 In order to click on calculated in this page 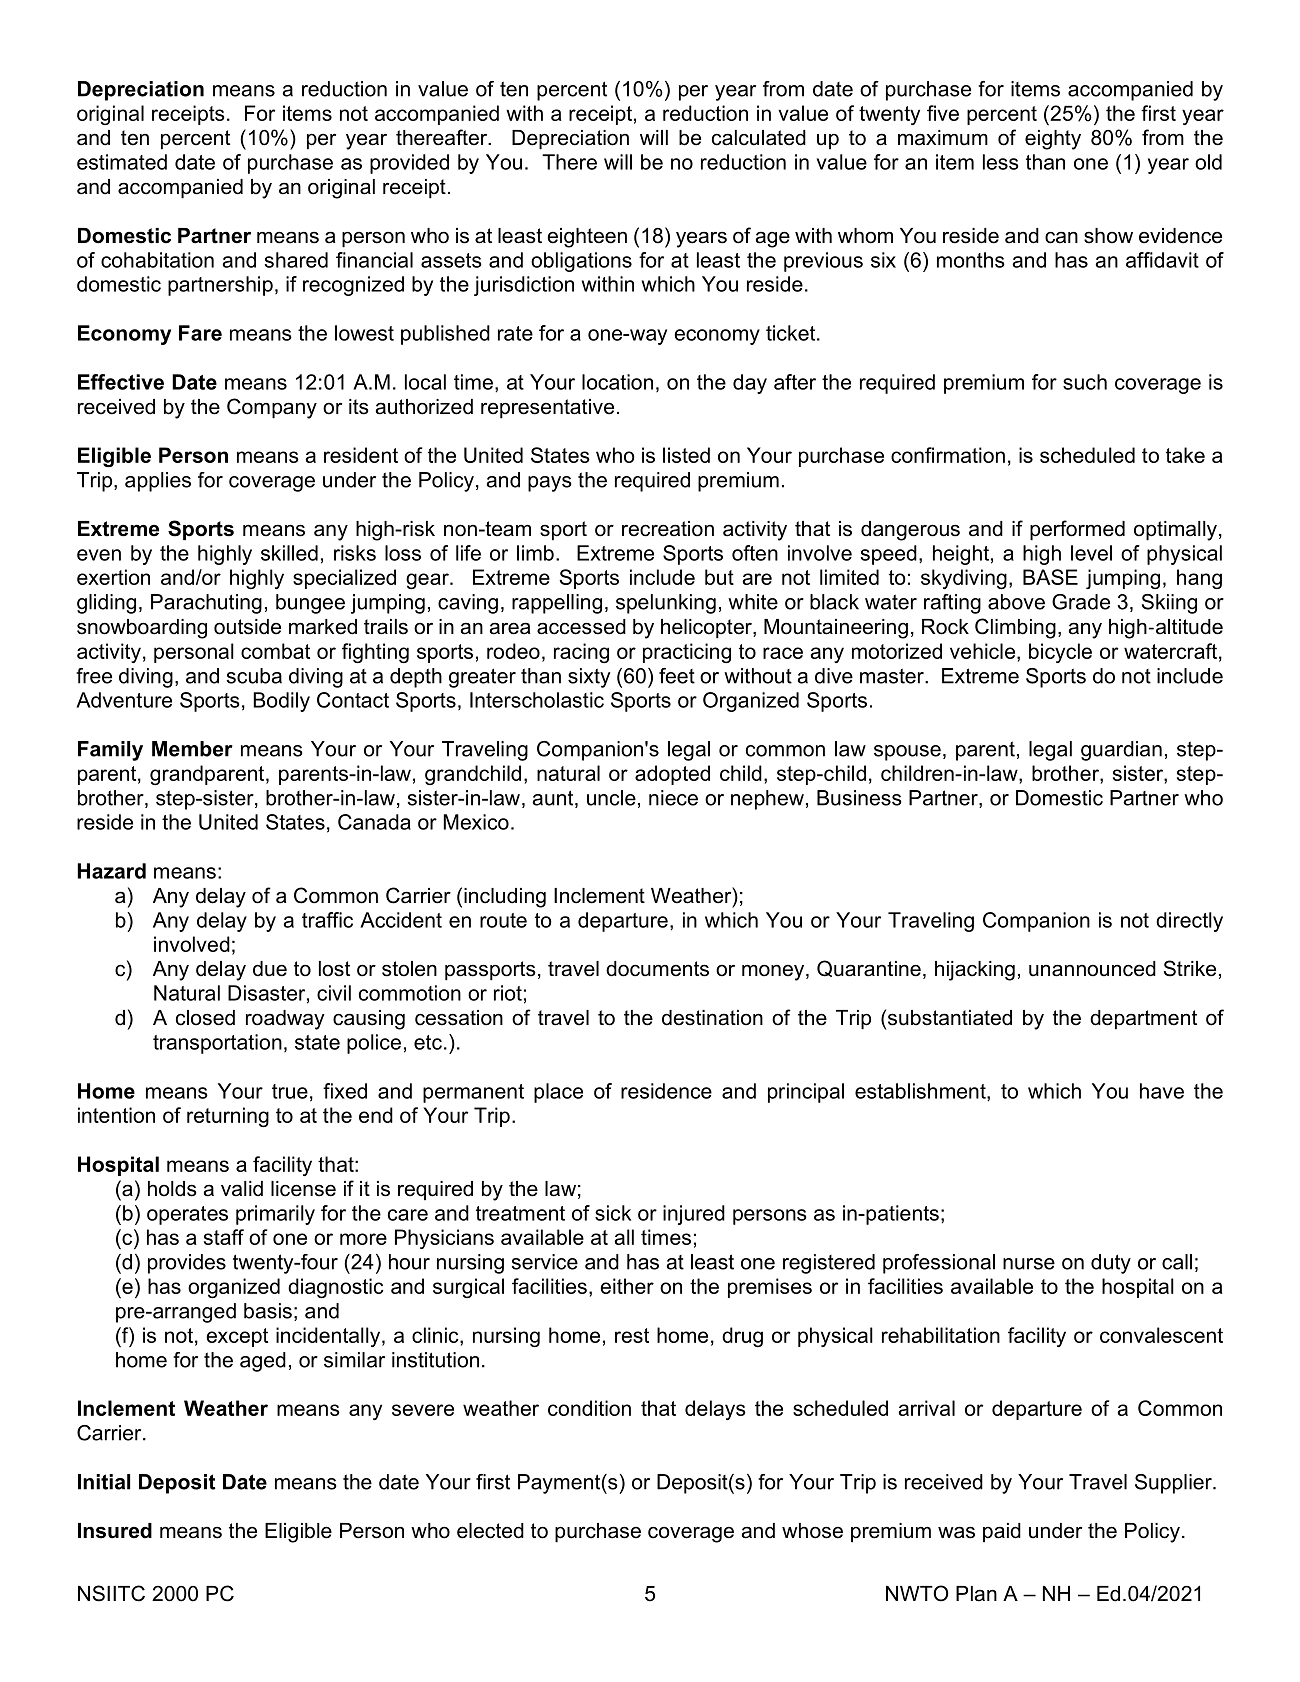, I will do `click(759, 138)`.
